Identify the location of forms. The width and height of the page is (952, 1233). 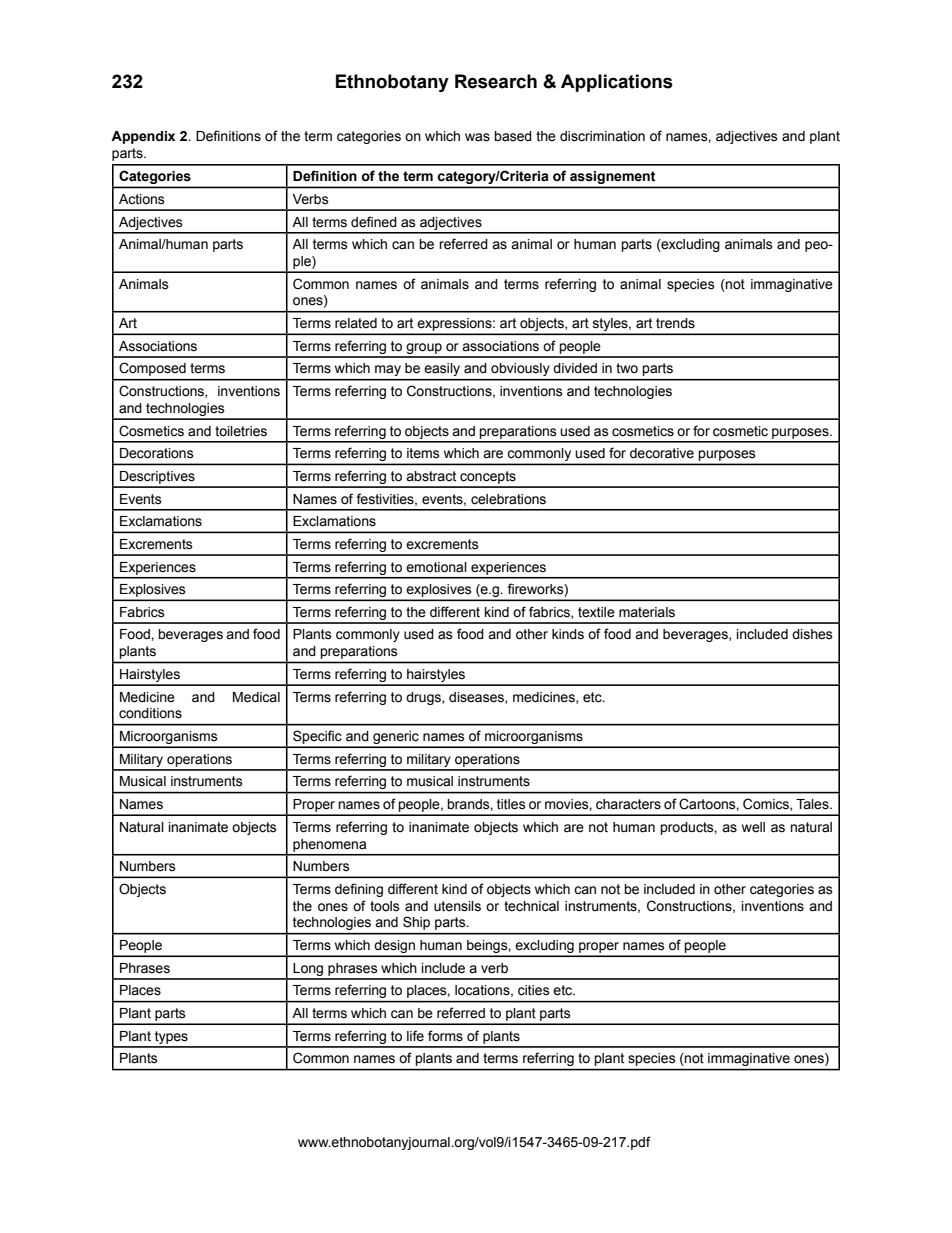
(445, 1036).
